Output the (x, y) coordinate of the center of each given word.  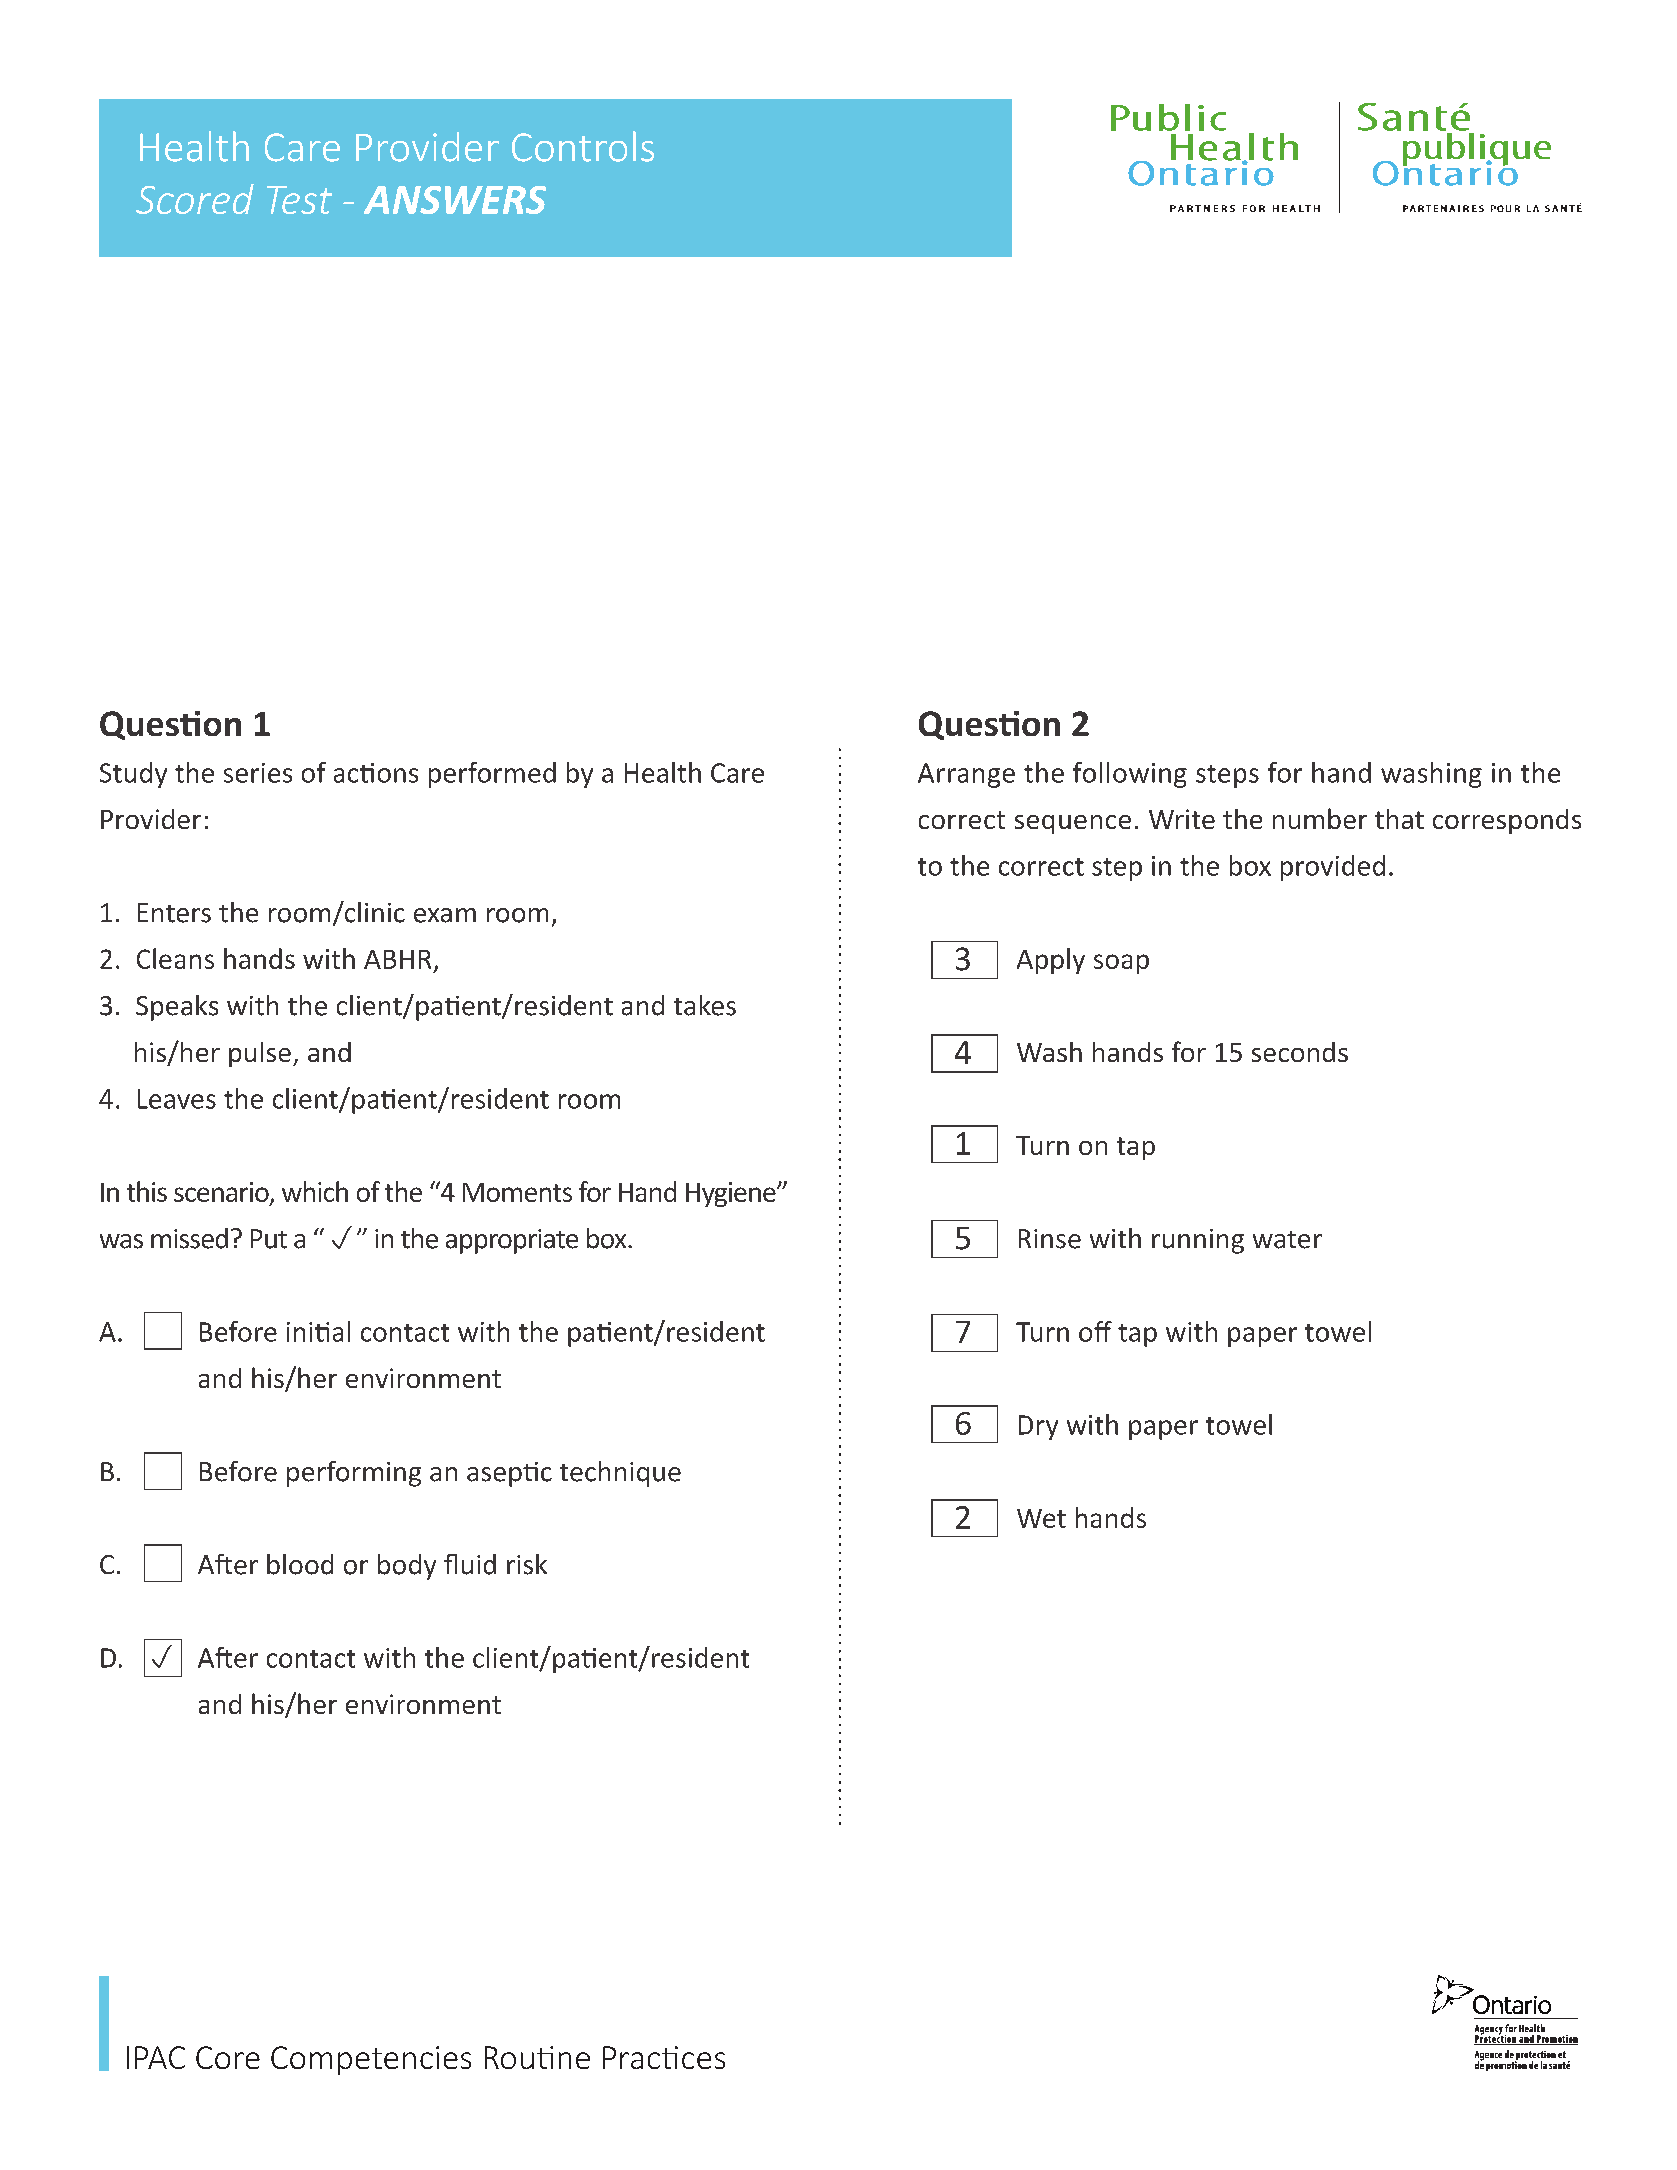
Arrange (966, 775)
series (258, 773)
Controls (583, 146)
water (1287, 1240)
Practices (664, 2057)
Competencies (371, 2060)
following (1130, 775)
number (1320, 818)
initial (318, 1331)
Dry (1038, 1427)
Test (299, 200)
